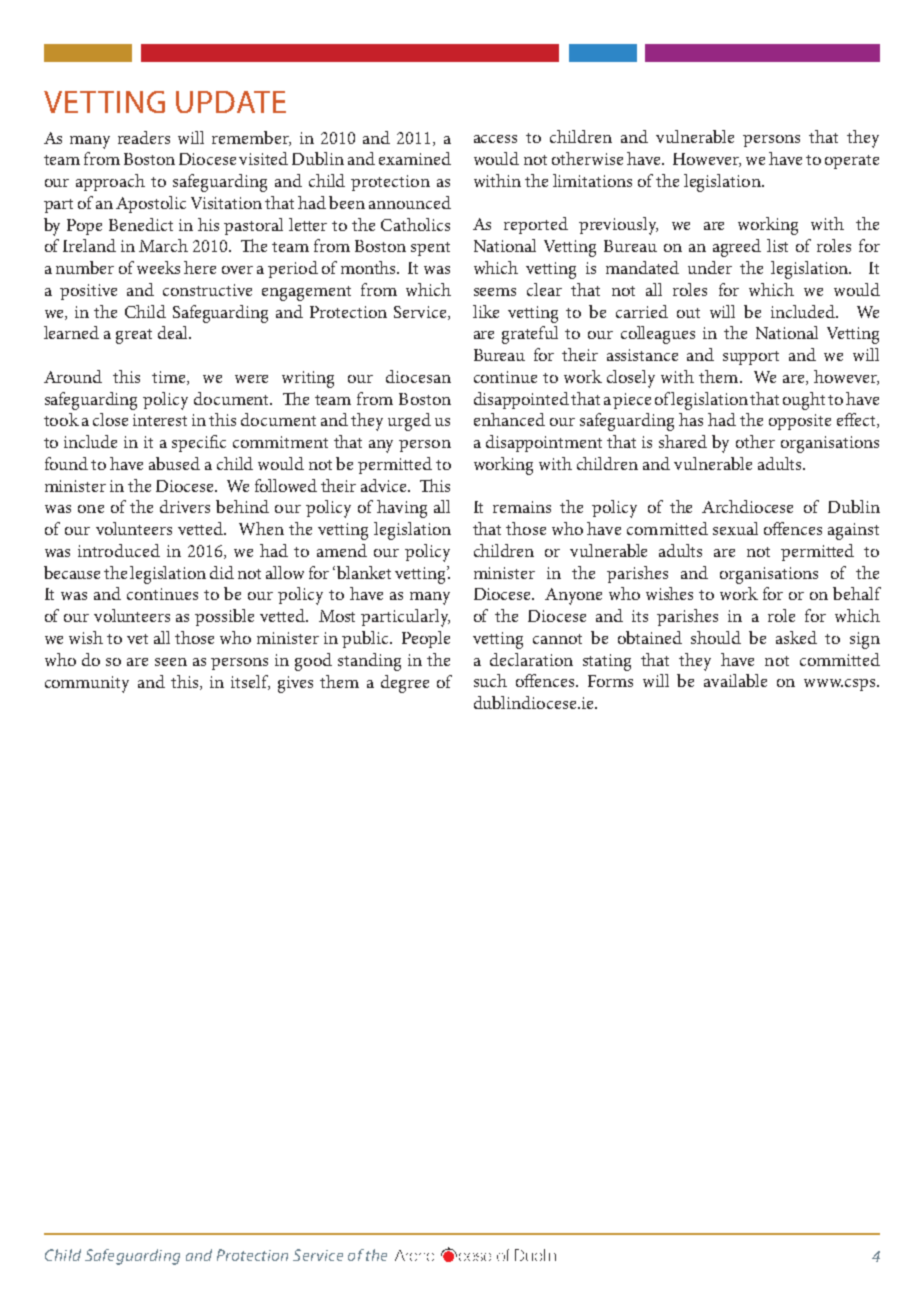  I want to click on introduced, so click(119, 550).
